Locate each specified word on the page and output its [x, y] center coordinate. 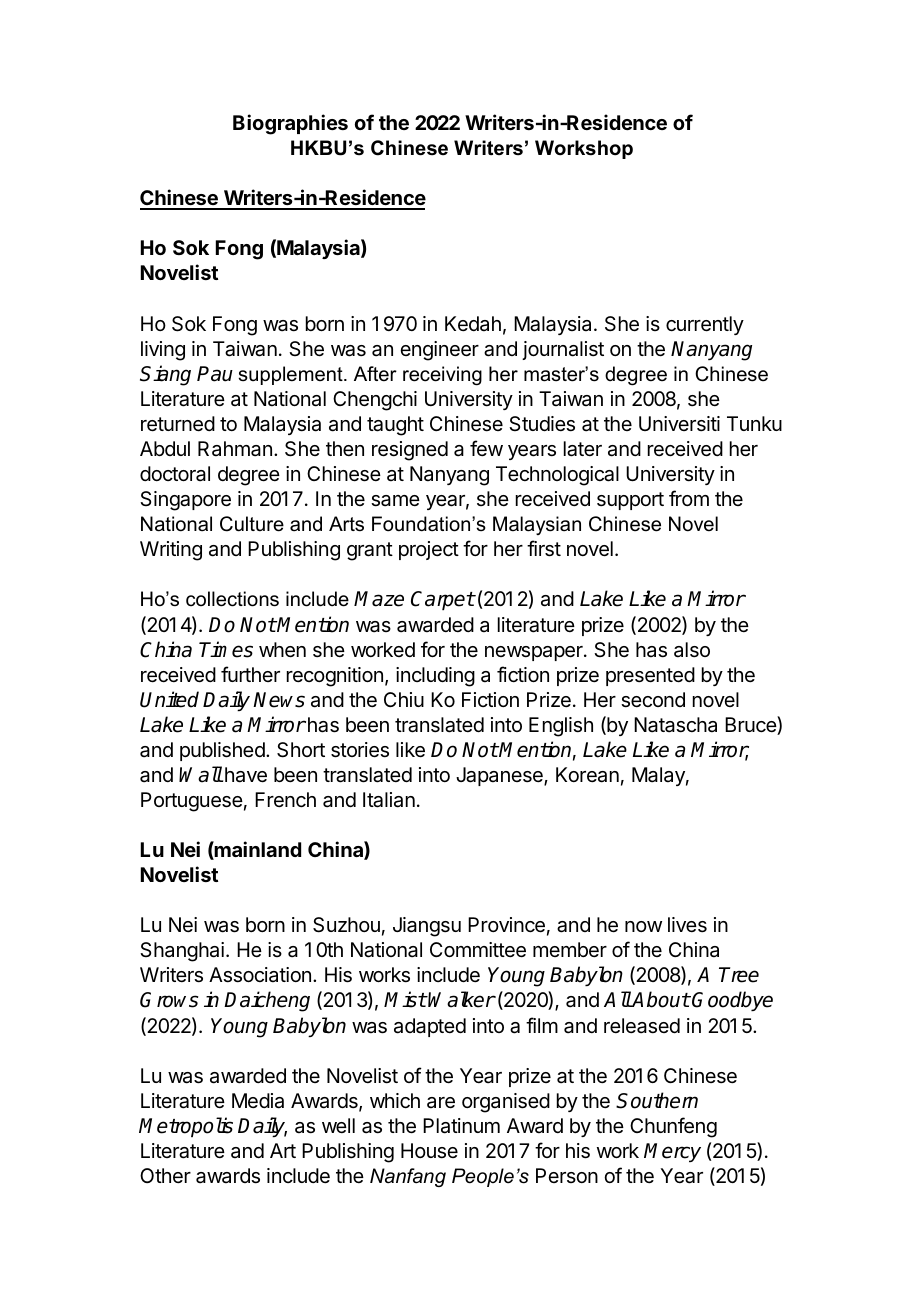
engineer [439, 351]
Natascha [675, 725]
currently [705, 325]
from [689, 498]
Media [258, 1101]
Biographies [290, 124]
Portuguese [192, 802]
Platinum [461, 1126]
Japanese [500, 776]
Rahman [235, 449]
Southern [657, 1100]
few [486, 448]
